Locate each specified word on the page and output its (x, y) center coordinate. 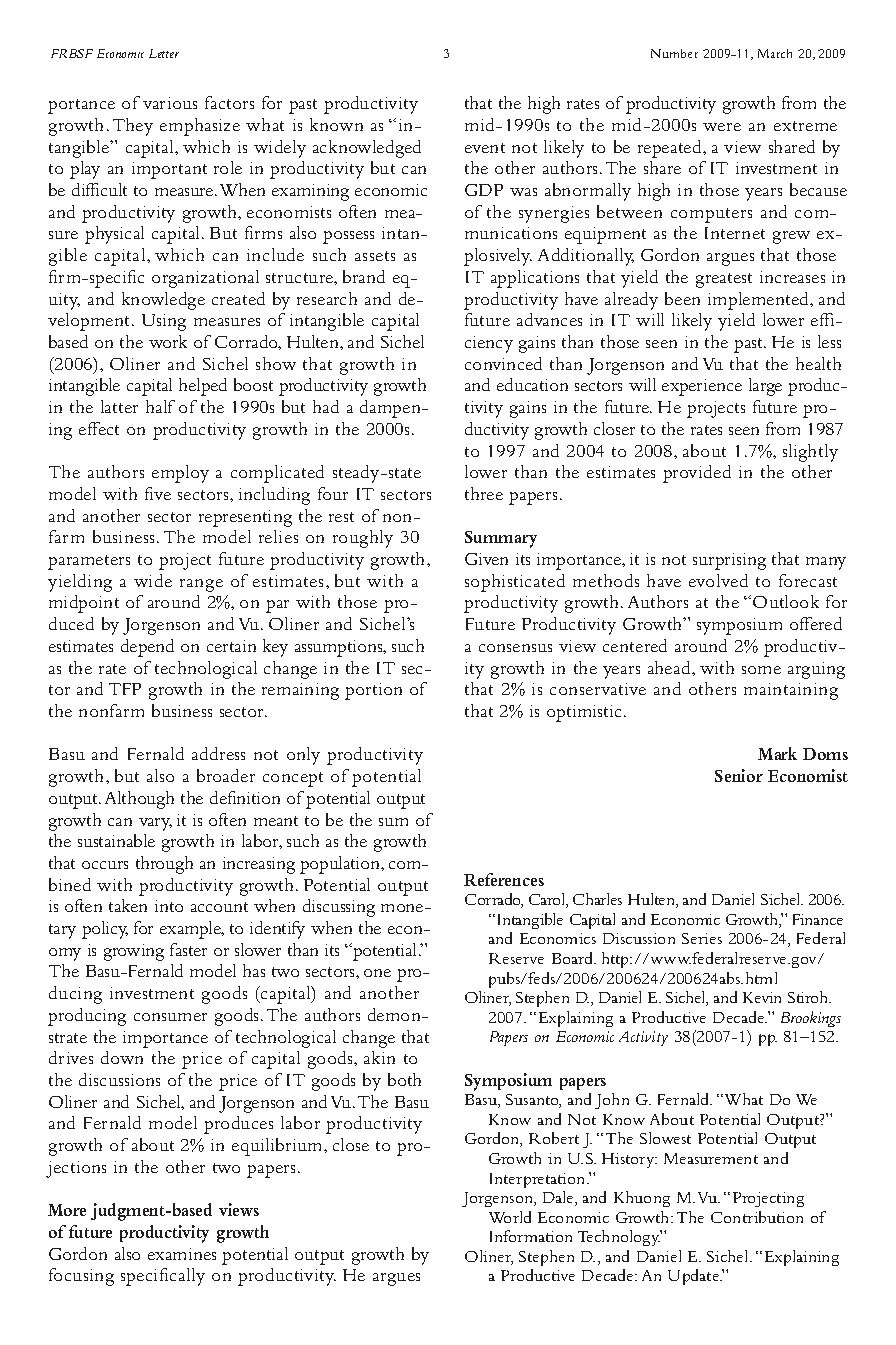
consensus (515, 648)
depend (147, 648)
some (761, 670)
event (485, 148)
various (170, 103)
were (722, 127)
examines (182, 1254)
